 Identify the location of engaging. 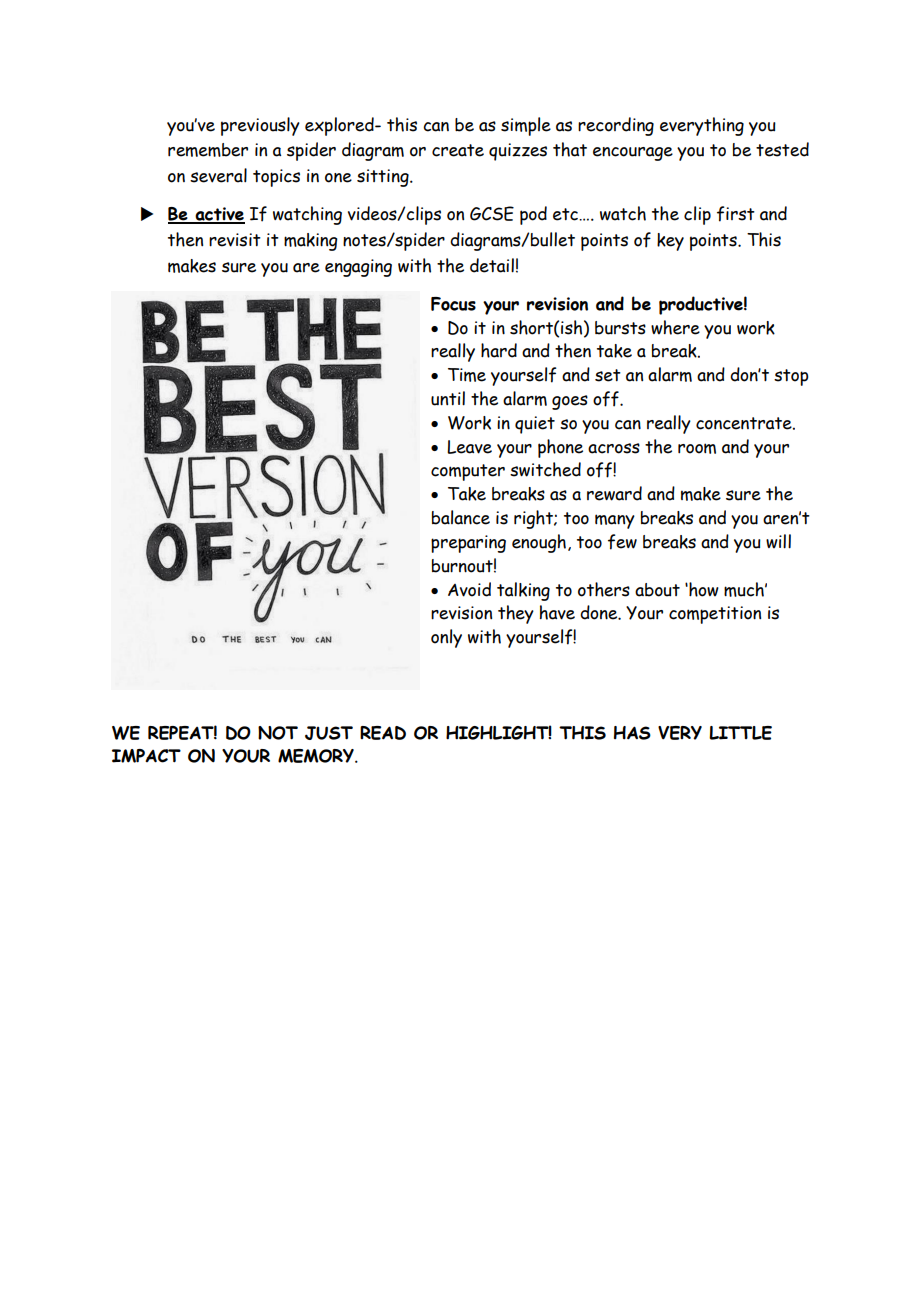
(358, 268).
